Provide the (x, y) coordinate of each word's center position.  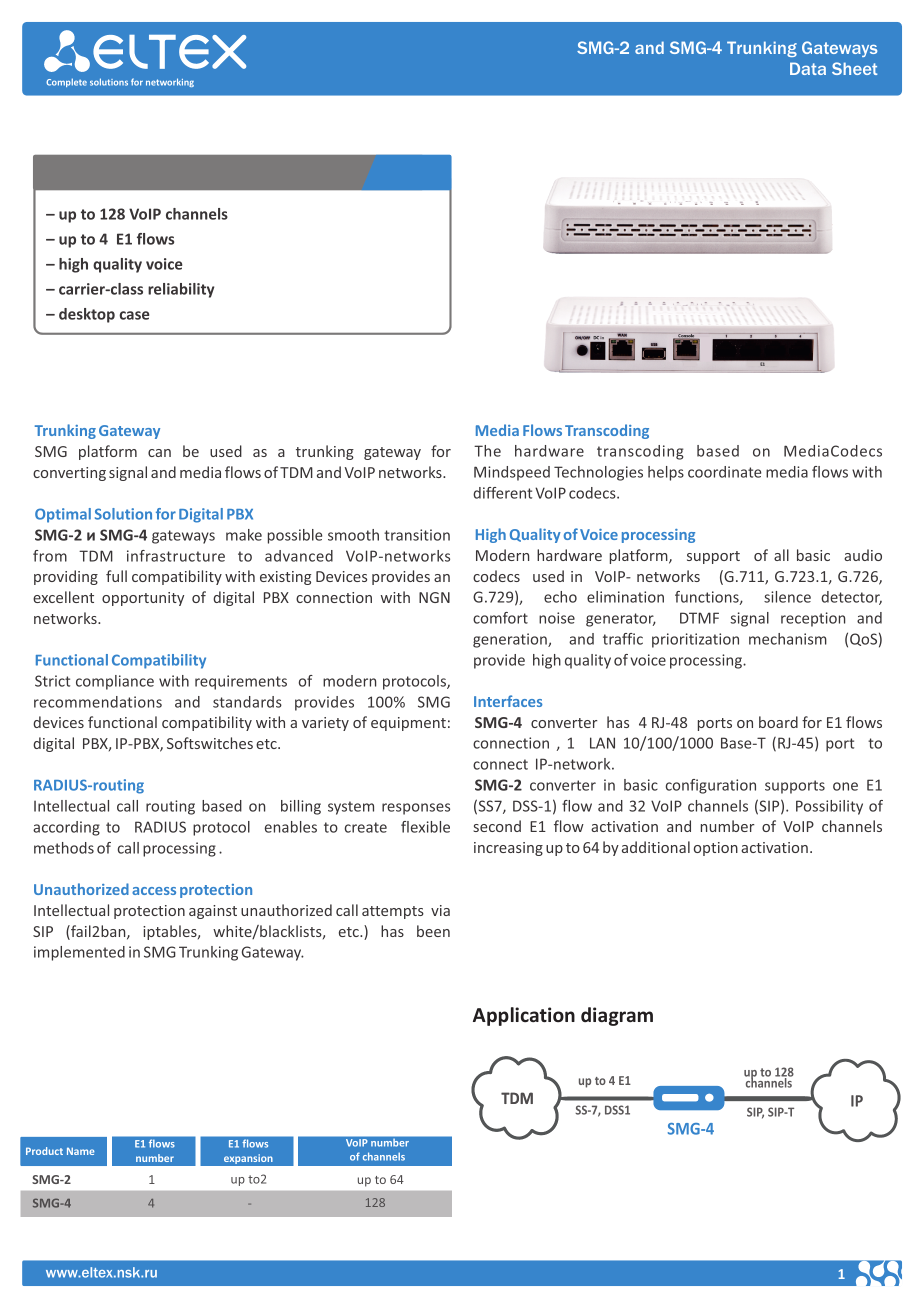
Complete (66, 82)
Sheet (854, 68)
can (159, 453)
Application (524, 1016)
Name (81, 1151)
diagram (617, 1016)
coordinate (724, 472)
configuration (711, 786)
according (66, 828)
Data (808, 68)
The (487, 451)
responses (416, 809)
